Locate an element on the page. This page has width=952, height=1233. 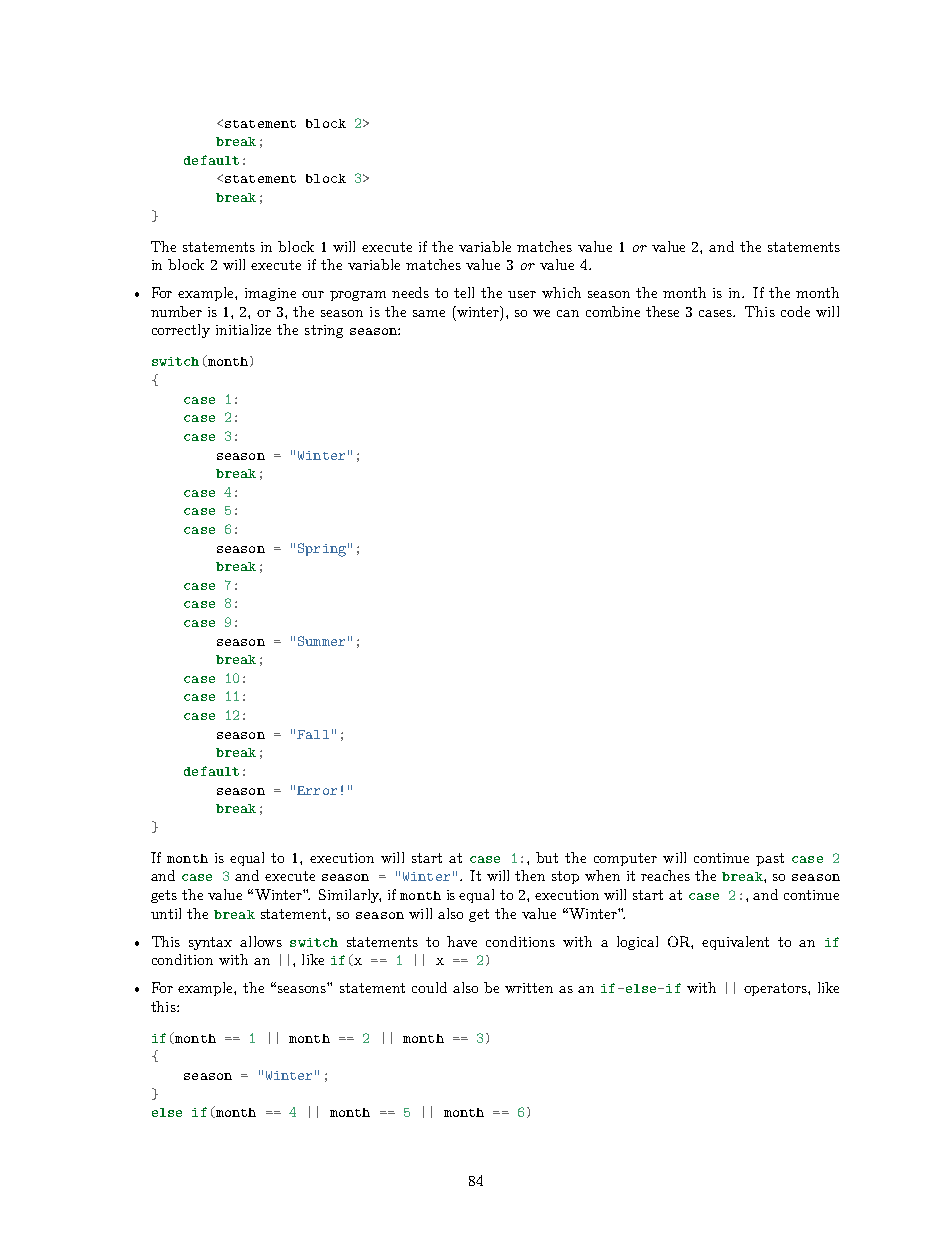
allows is located at coordinates (261, 941).
